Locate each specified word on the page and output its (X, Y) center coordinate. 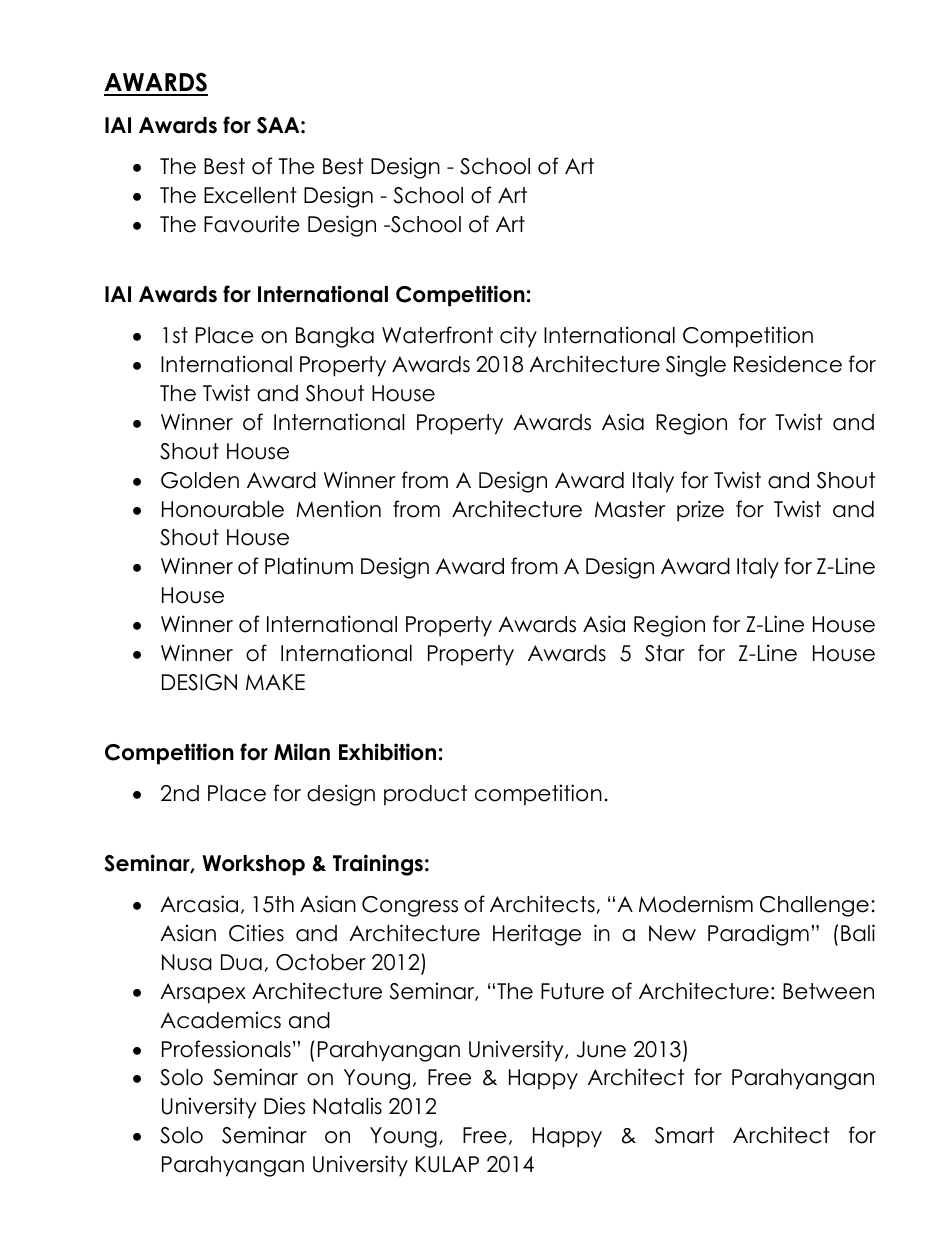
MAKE (275, 682)
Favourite (252, 224)
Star (665, 653)
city (518, 337)
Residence (788, 364)
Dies (284, 1106)
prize (700, 511)
